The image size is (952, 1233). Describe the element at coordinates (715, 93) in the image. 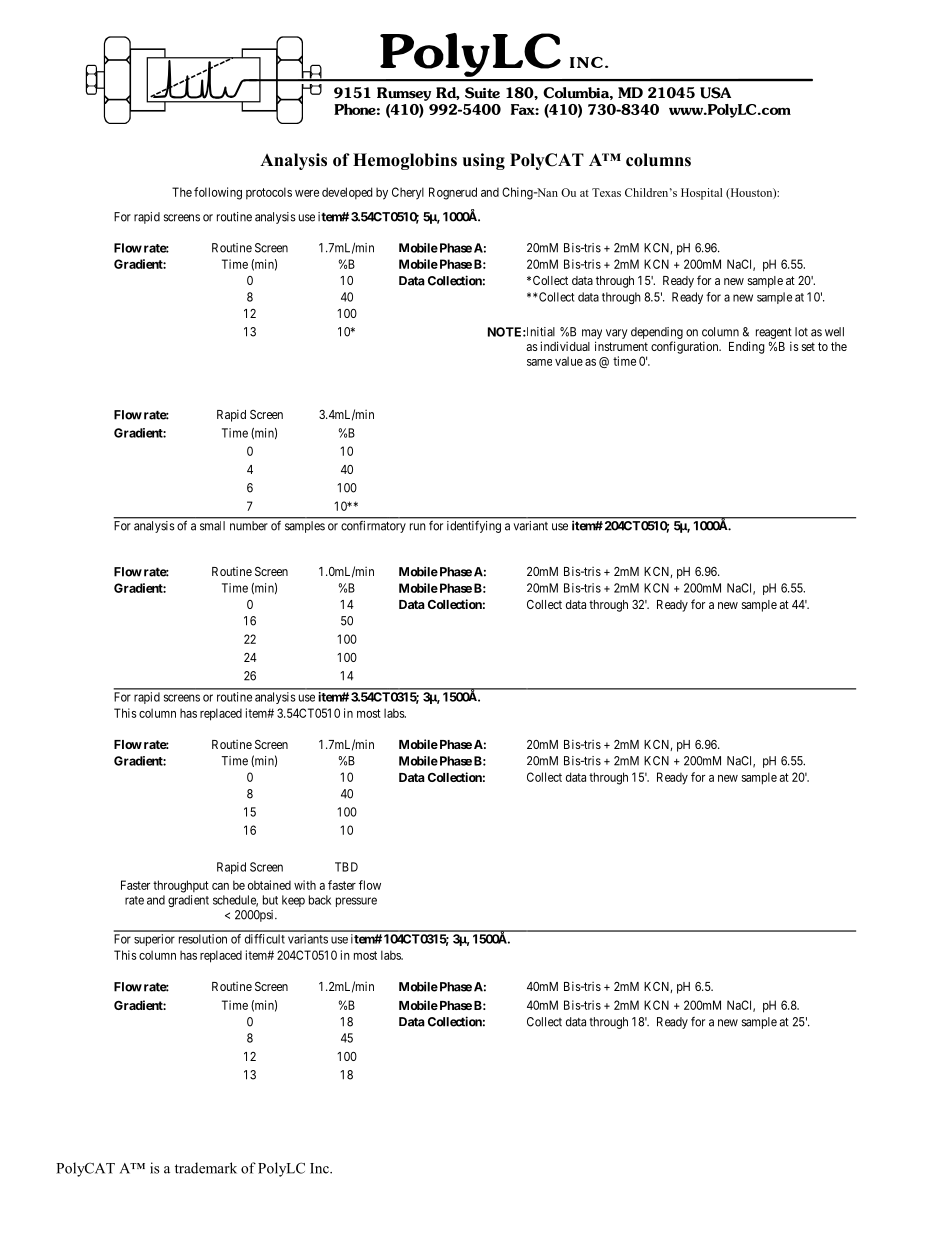

I see `USA` at that location.
